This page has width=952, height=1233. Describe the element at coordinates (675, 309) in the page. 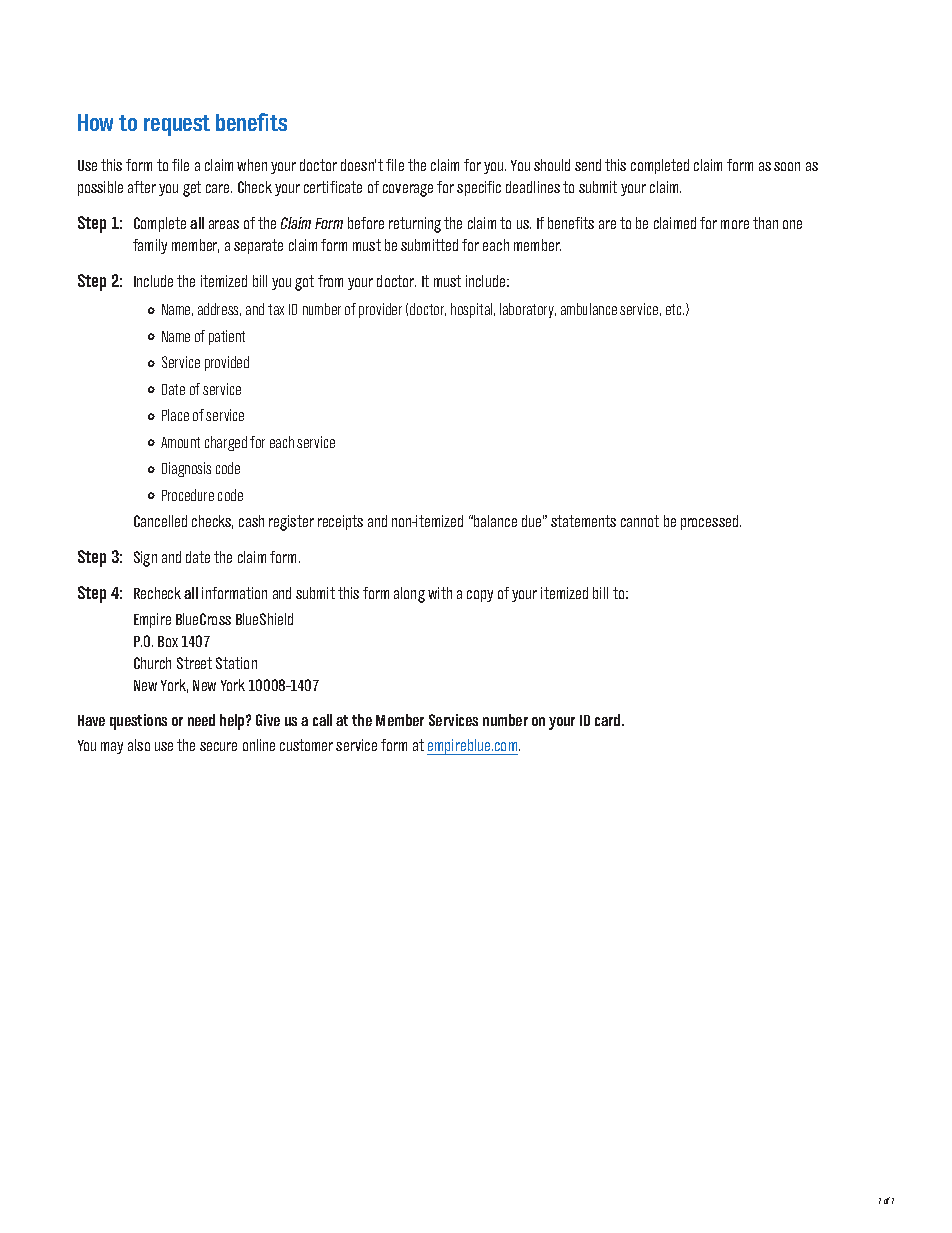

I see `etc` at that location.
